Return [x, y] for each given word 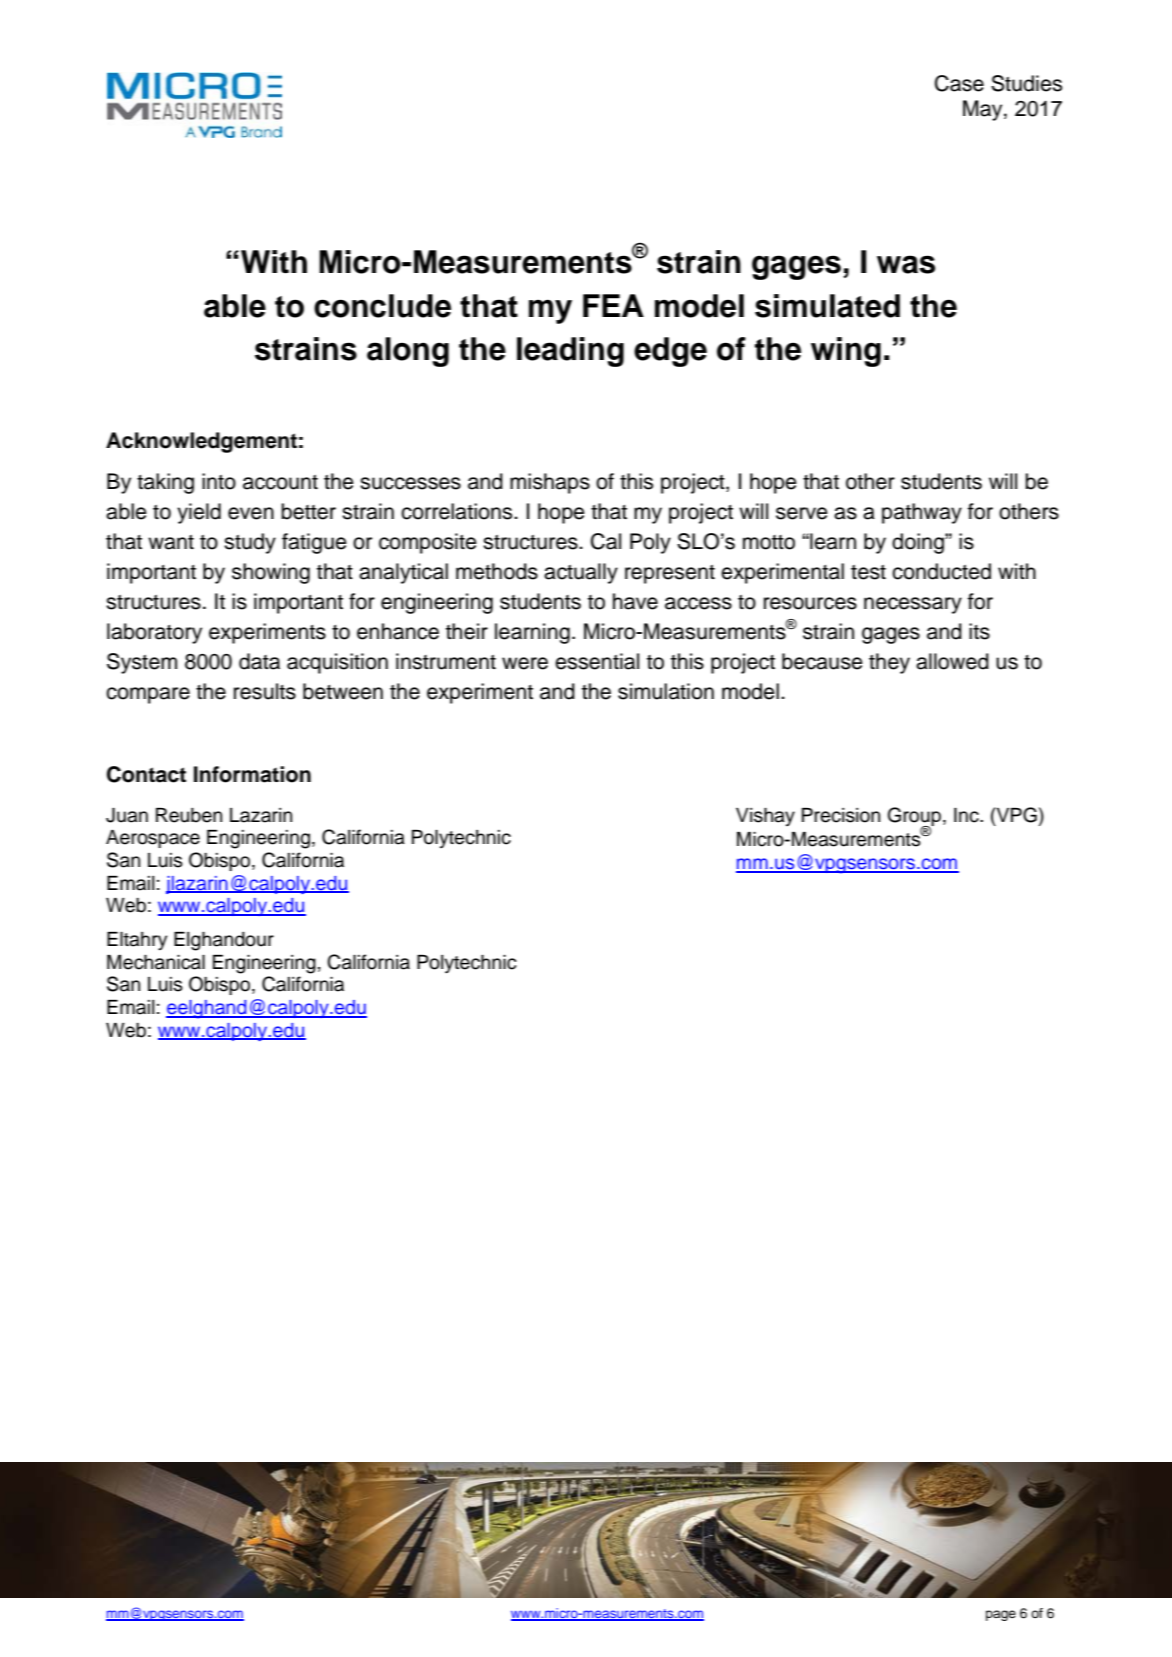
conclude [382, 306]
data [259, 661]
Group [914, 817]
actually [581, 573]
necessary [913, 605]
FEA [613, 305]
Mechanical [156, 962]
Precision [841, 815]
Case [959, 83]
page [1001, 1615]
